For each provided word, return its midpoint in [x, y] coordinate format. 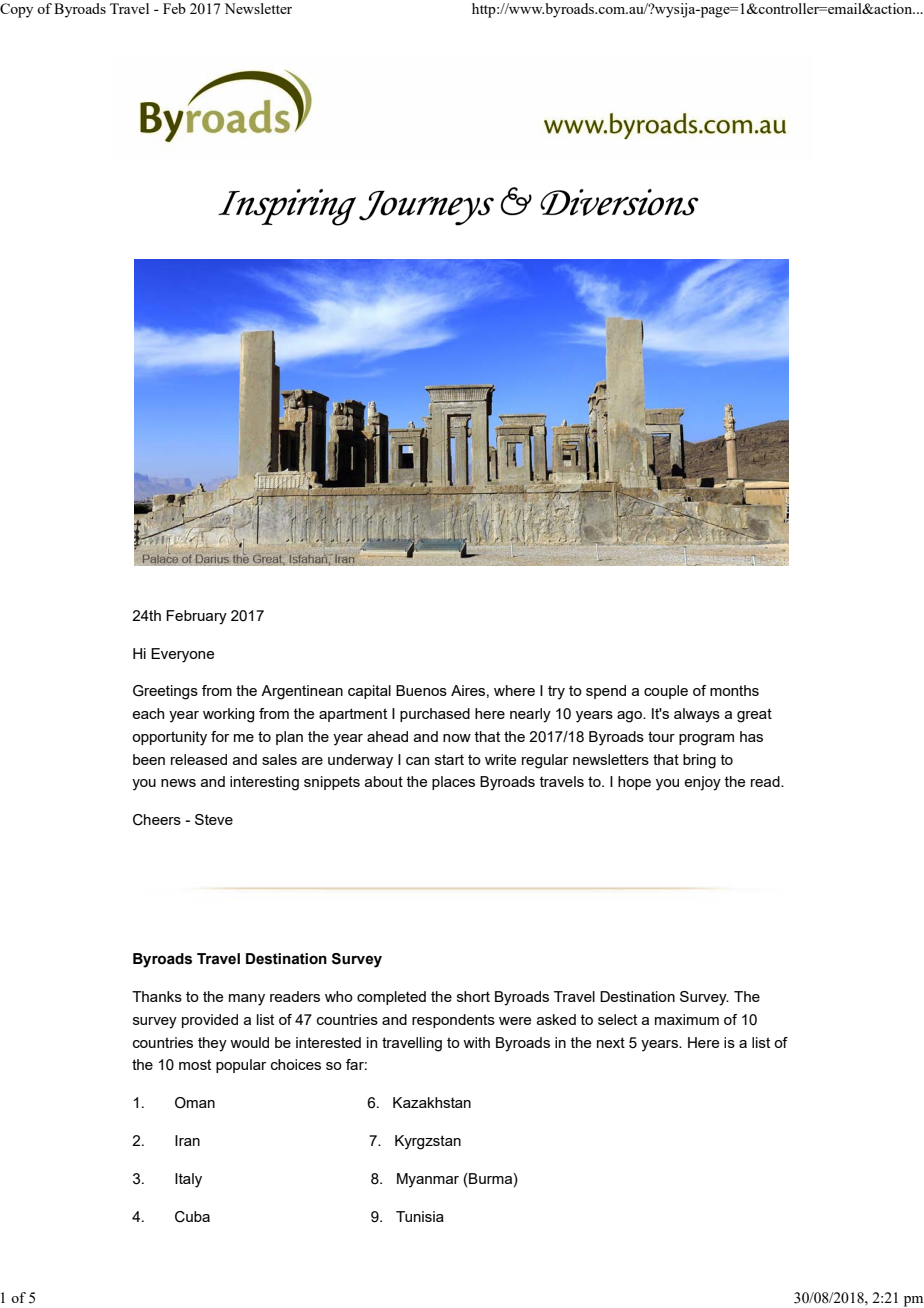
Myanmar [428, 1180]
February [196, 617]
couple [666, 692]
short [473, 996]
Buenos [421, 690]
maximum [687, 1019]
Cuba [192, 1217]
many [247, 1000]
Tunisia [420, 1216]
